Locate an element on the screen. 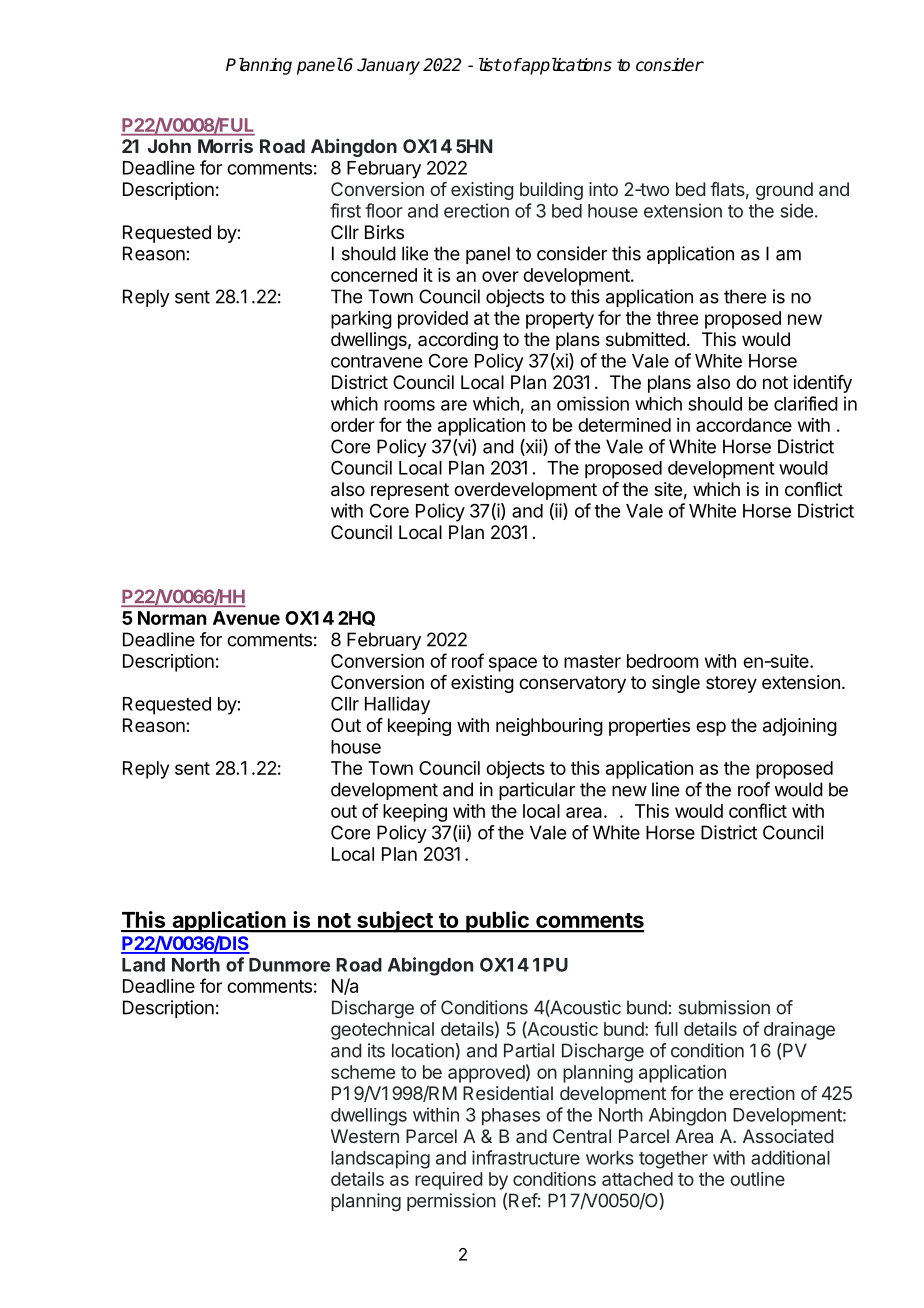 The width and height of the screenshot is (924, 1308). ground is located at coordinates (784, 191).
